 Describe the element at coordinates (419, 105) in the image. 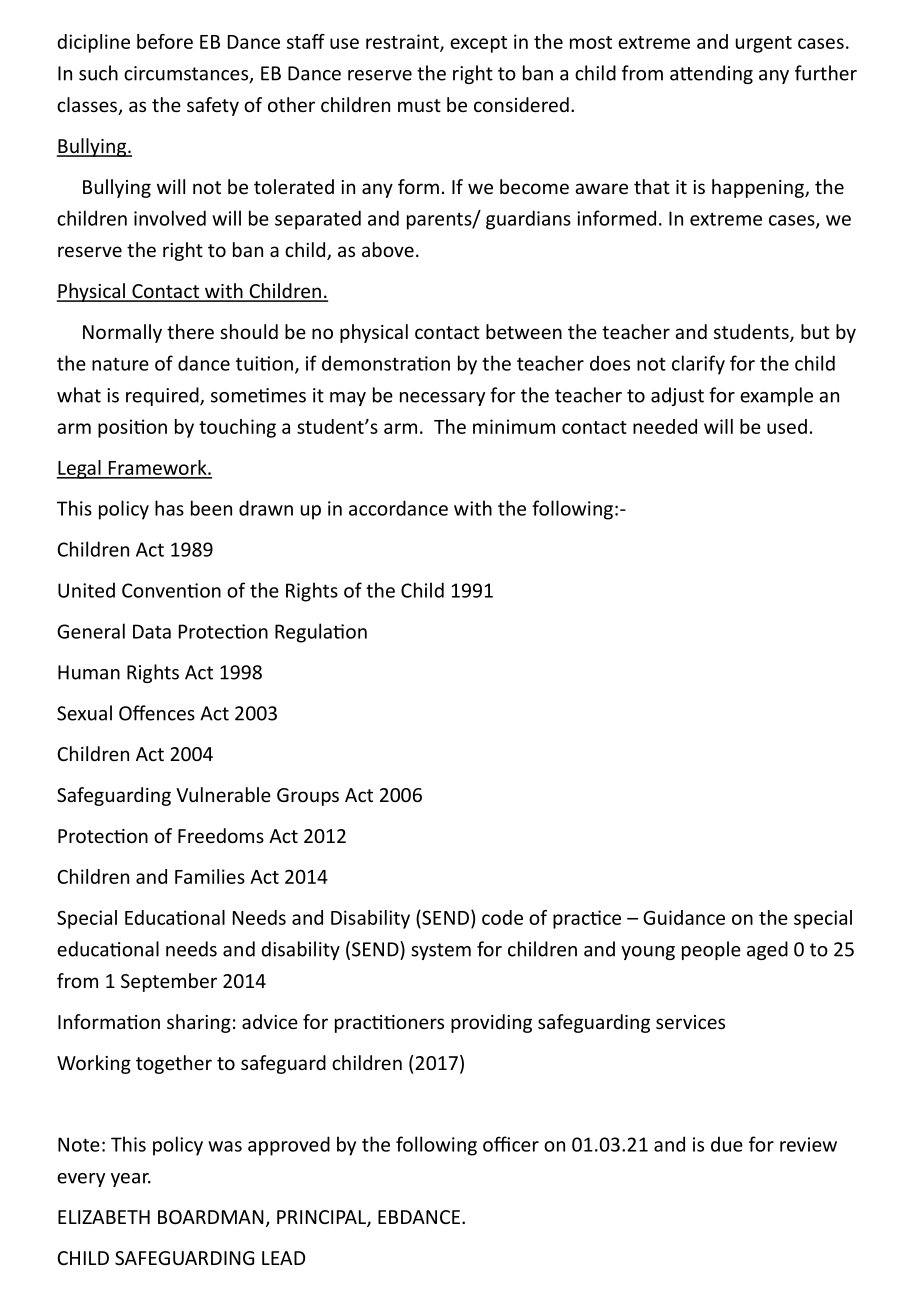

I see `must` at that location.
